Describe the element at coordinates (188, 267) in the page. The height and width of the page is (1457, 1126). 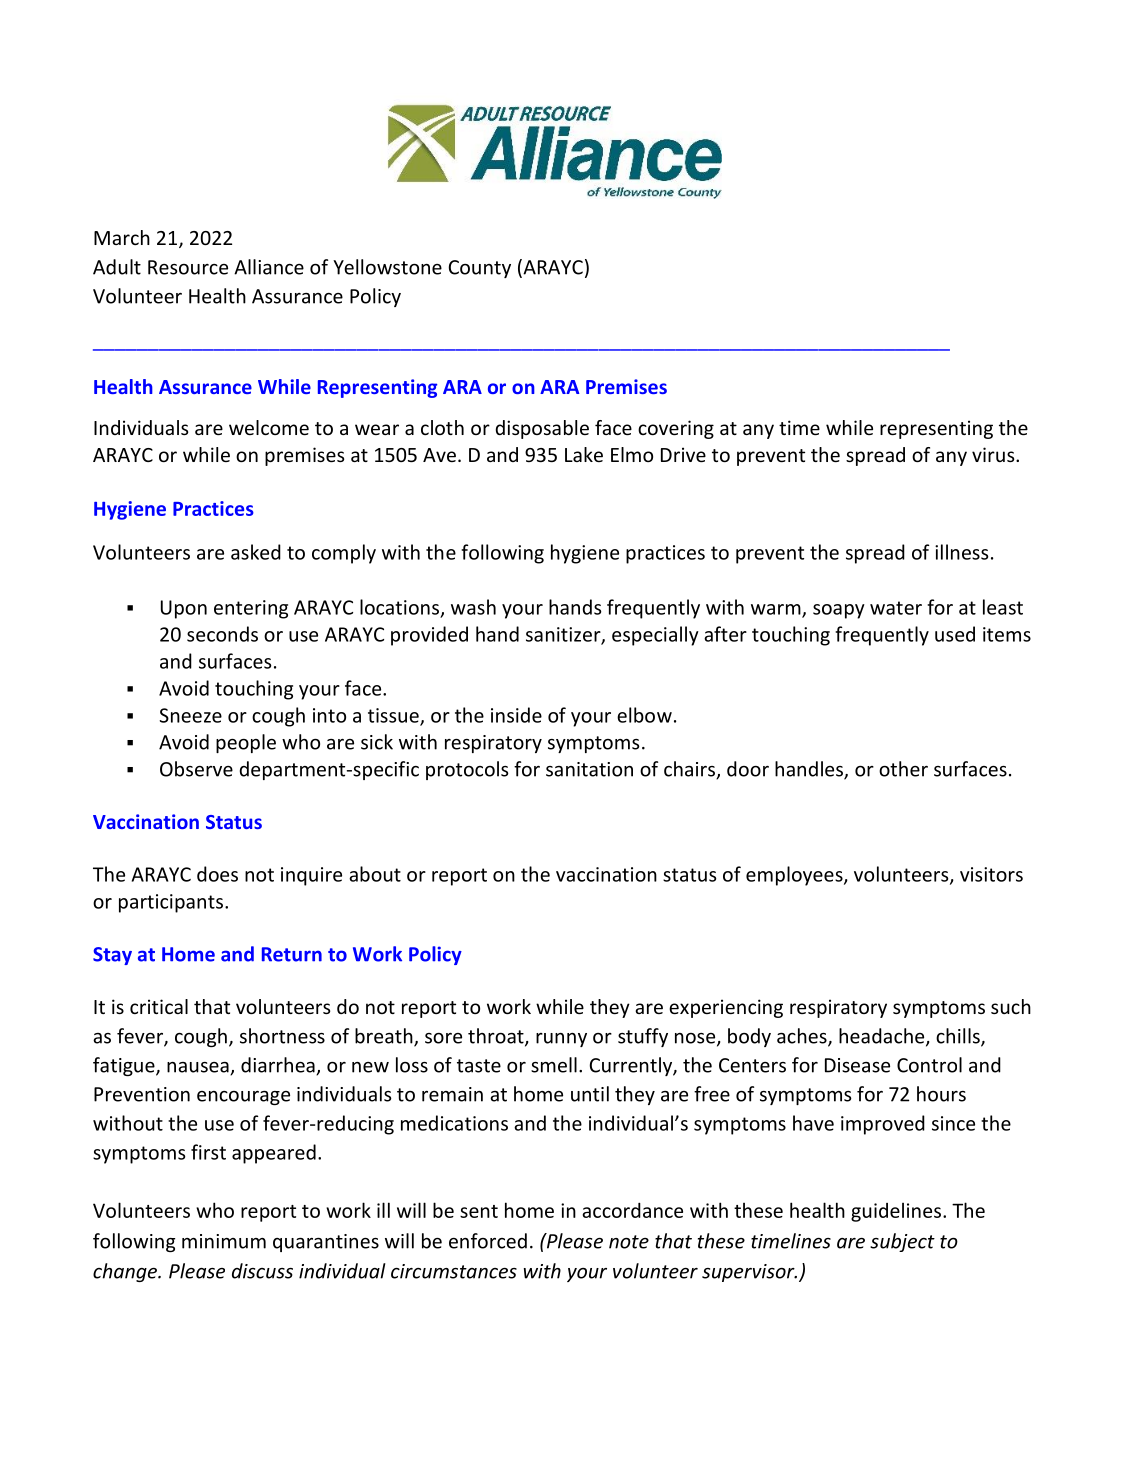
I see `Resource` at that location.
